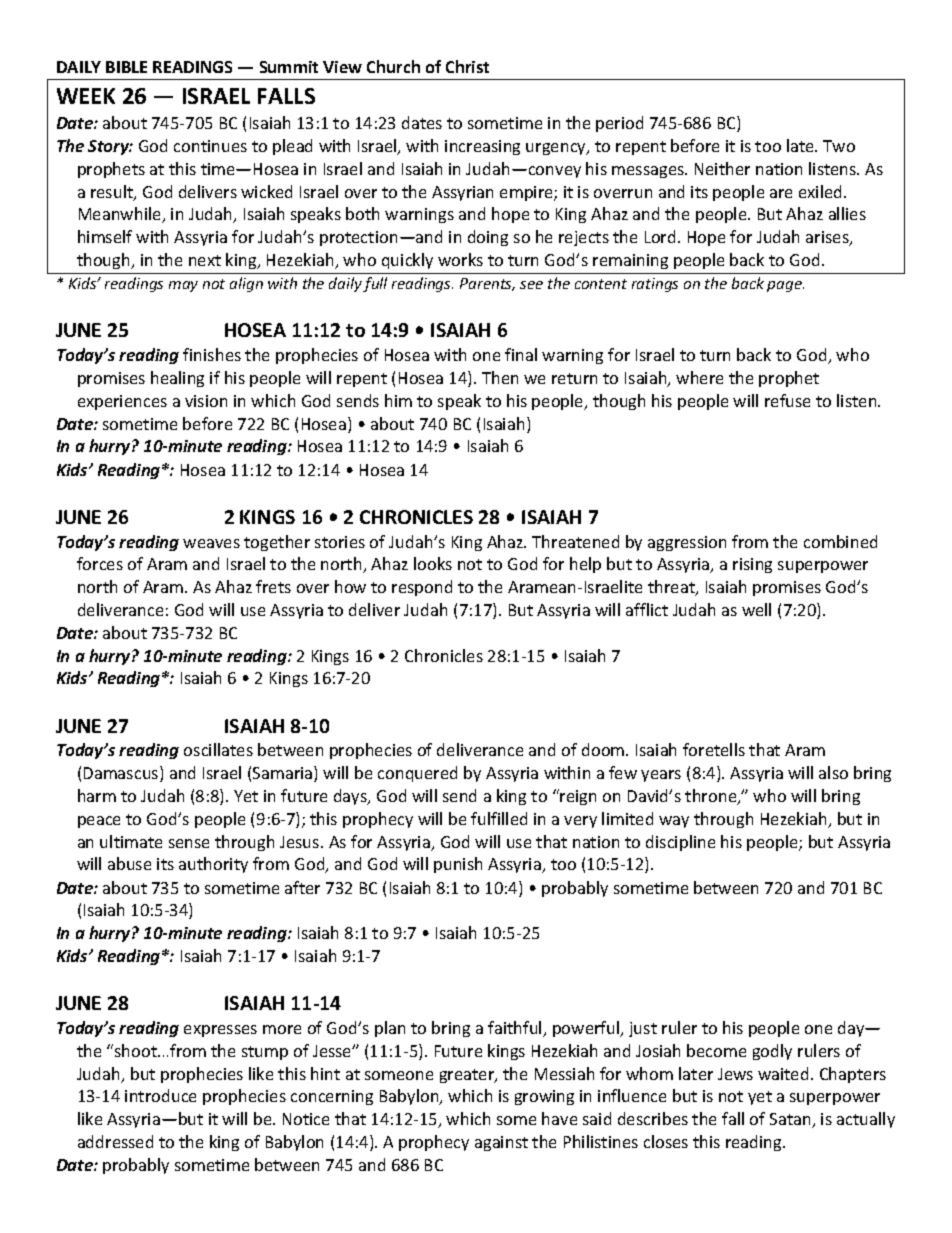 The image size is (952, 1233). Describe the element at coordinates (839, 146) in the screenshot. I see `Two` at that location.
